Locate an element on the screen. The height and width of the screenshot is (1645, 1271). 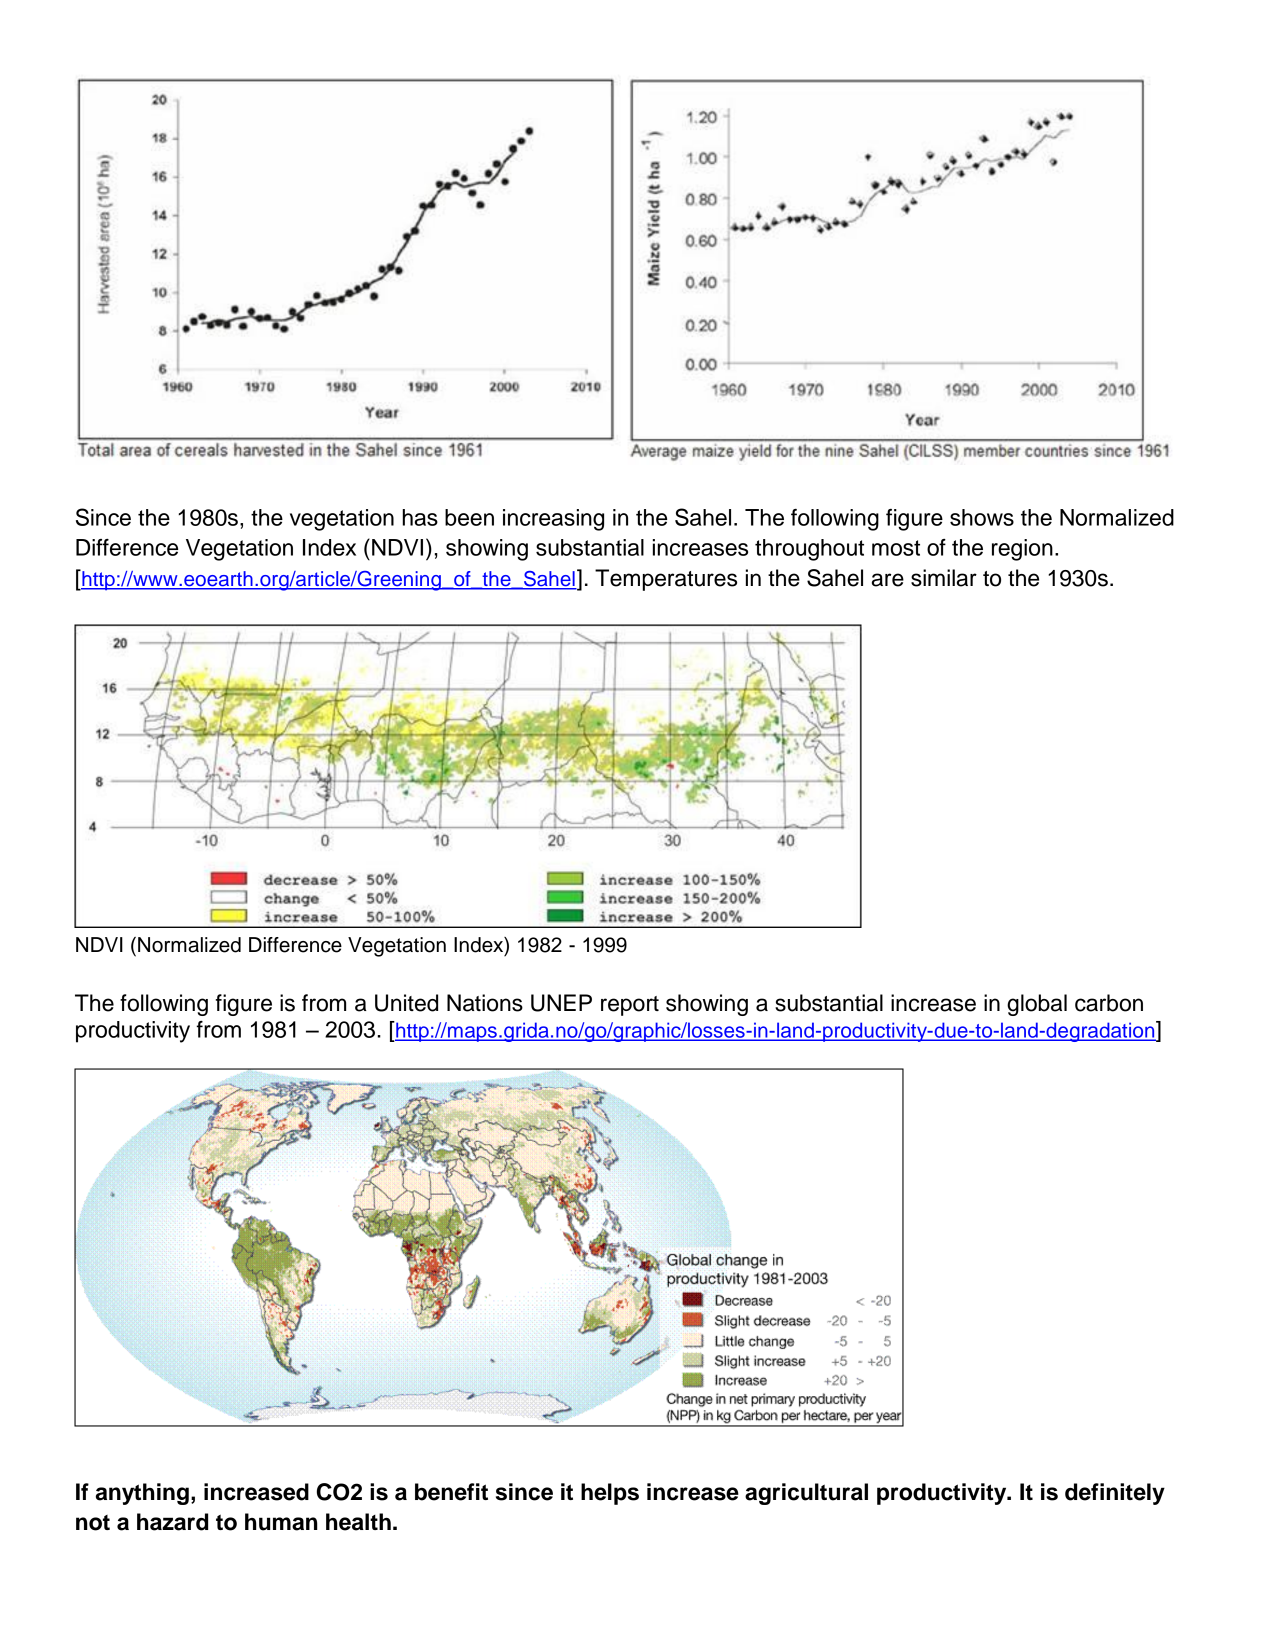
been is located at coordinates (469, 517).
